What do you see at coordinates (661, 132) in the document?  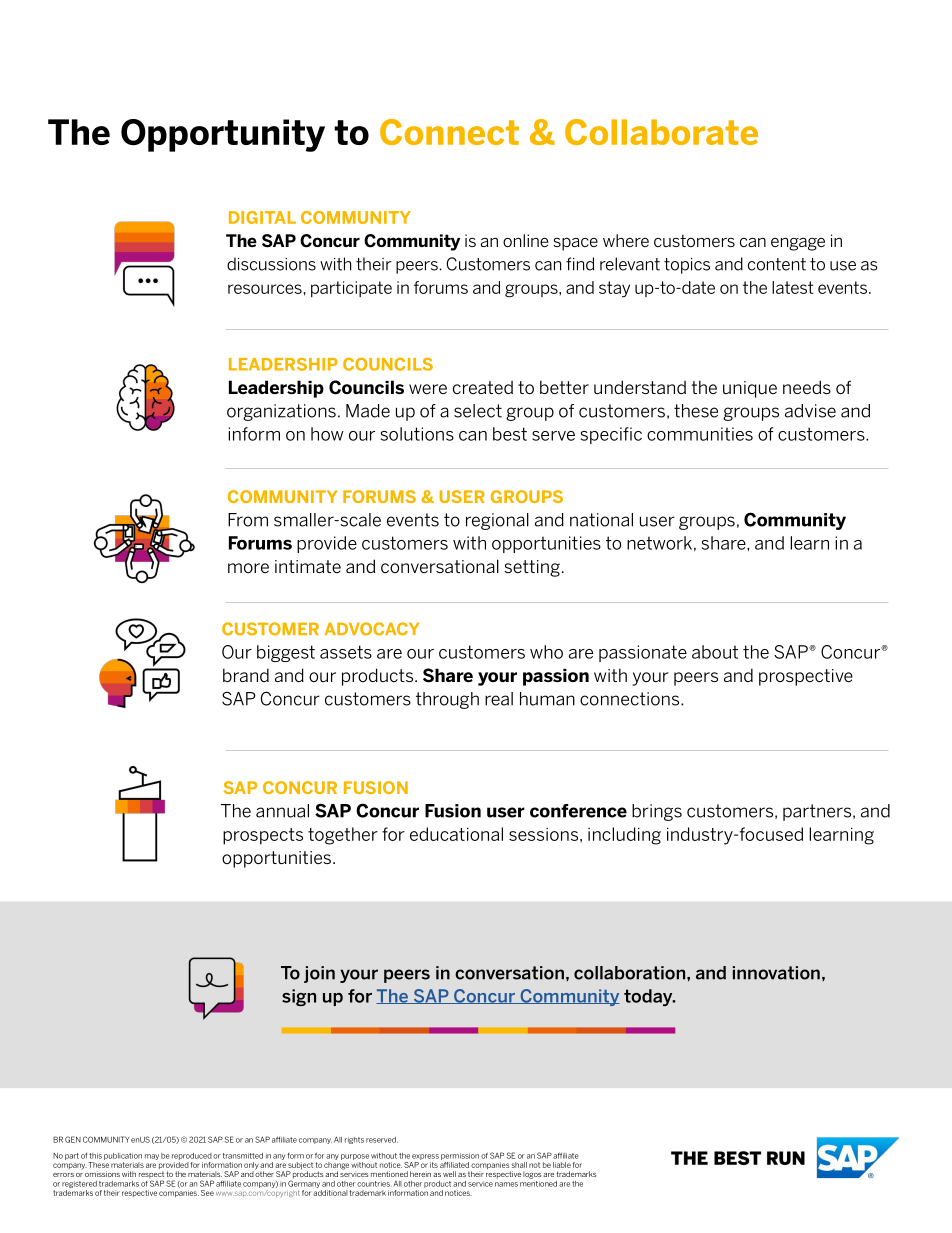 I see `Collaborate` at bounding box center [661, 132].
